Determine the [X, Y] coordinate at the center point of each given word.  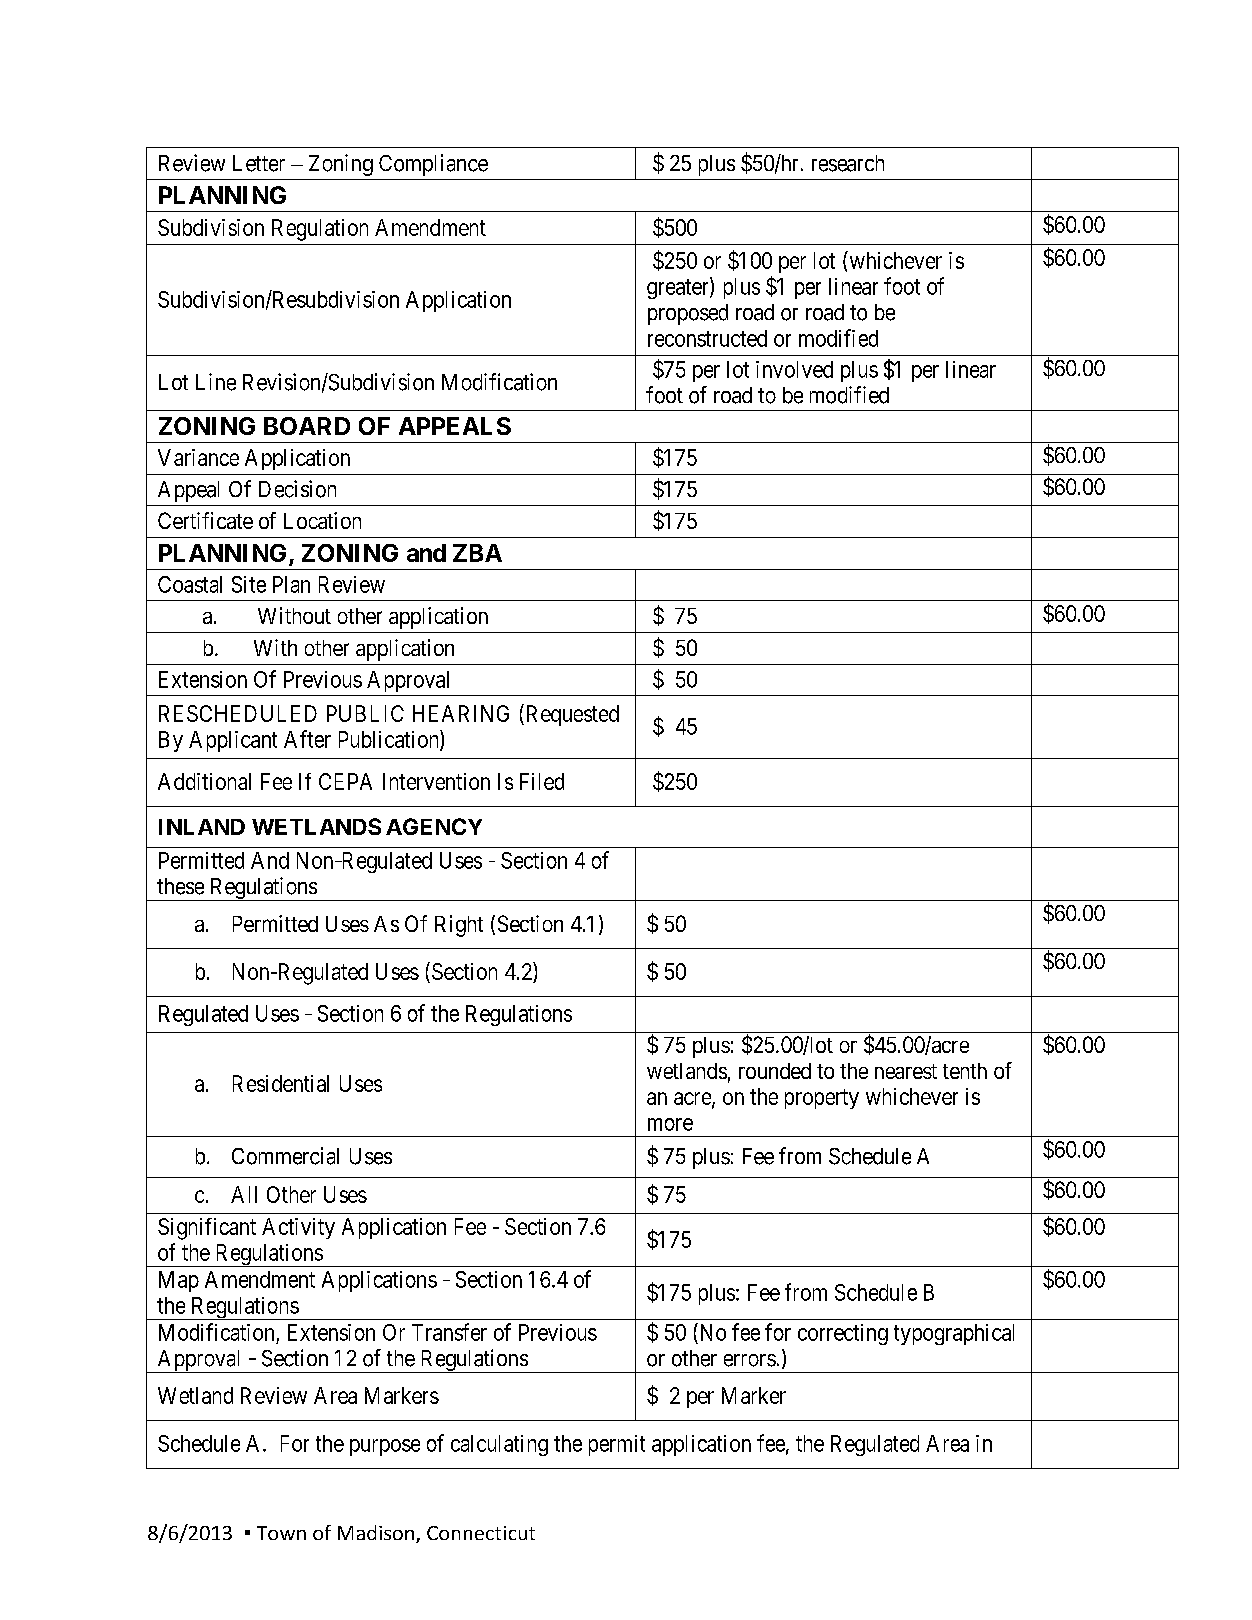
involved [794, 369]
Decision [297, 489]
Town [281, 1533]
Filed [542, 781]
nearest [906, 1071]
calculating [499, 1445]
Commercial [285, 1156]
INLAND [202, 827]
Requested [571, 715]
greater [679, 289]
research [848, 163]
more [670, 1124]
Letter [259, 163]
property [822, 1099]
